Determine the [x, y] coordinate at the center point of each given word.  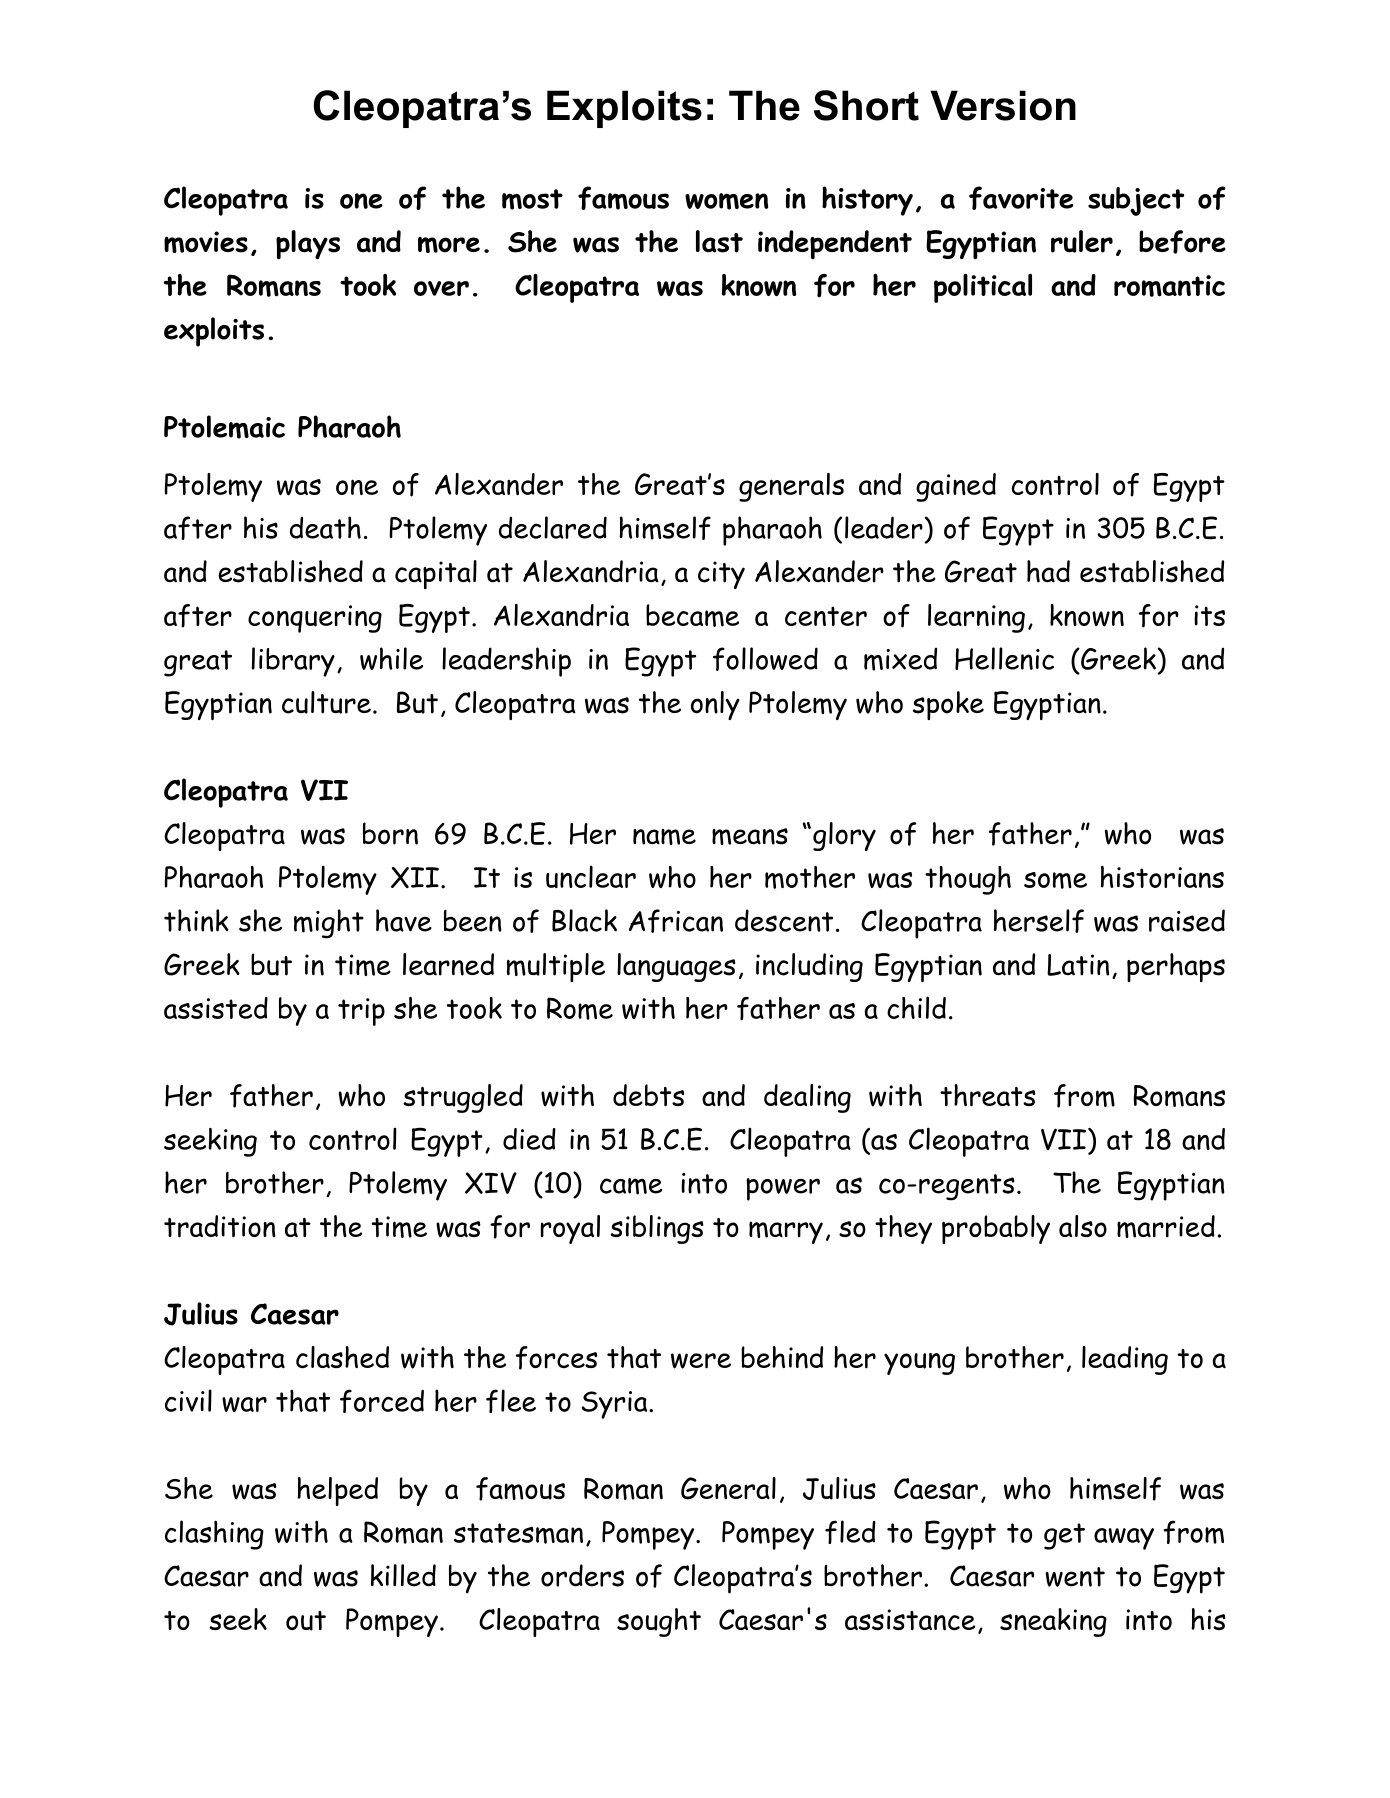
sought [659, 1622]
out [306, 1621]
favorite [1021, 198]
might [329, 924]
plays [308, 244]
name [664, 837]
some [1055, 880]
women [726, 201]
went [1075, 1577]
